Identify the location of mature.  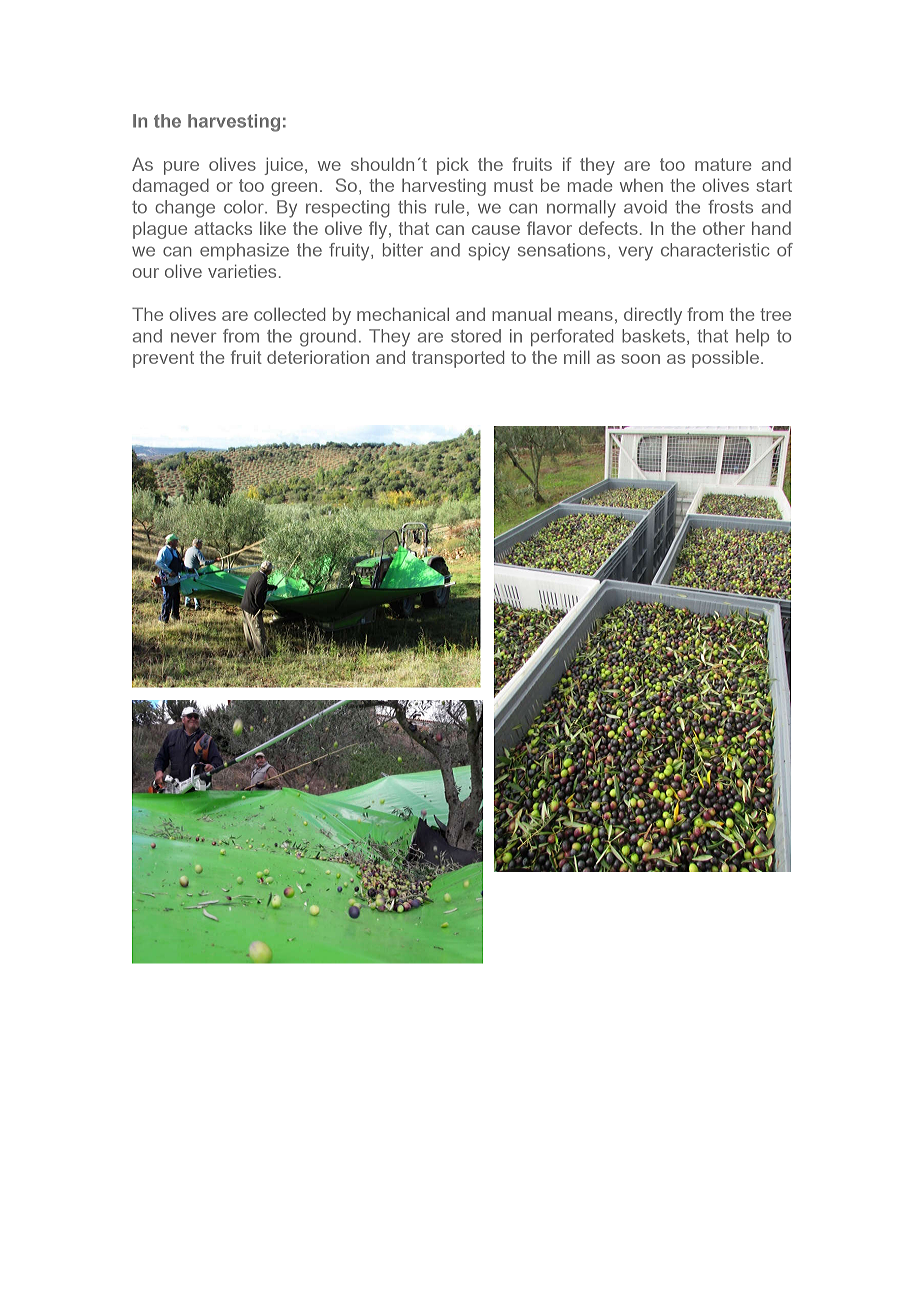
(723, 164).
